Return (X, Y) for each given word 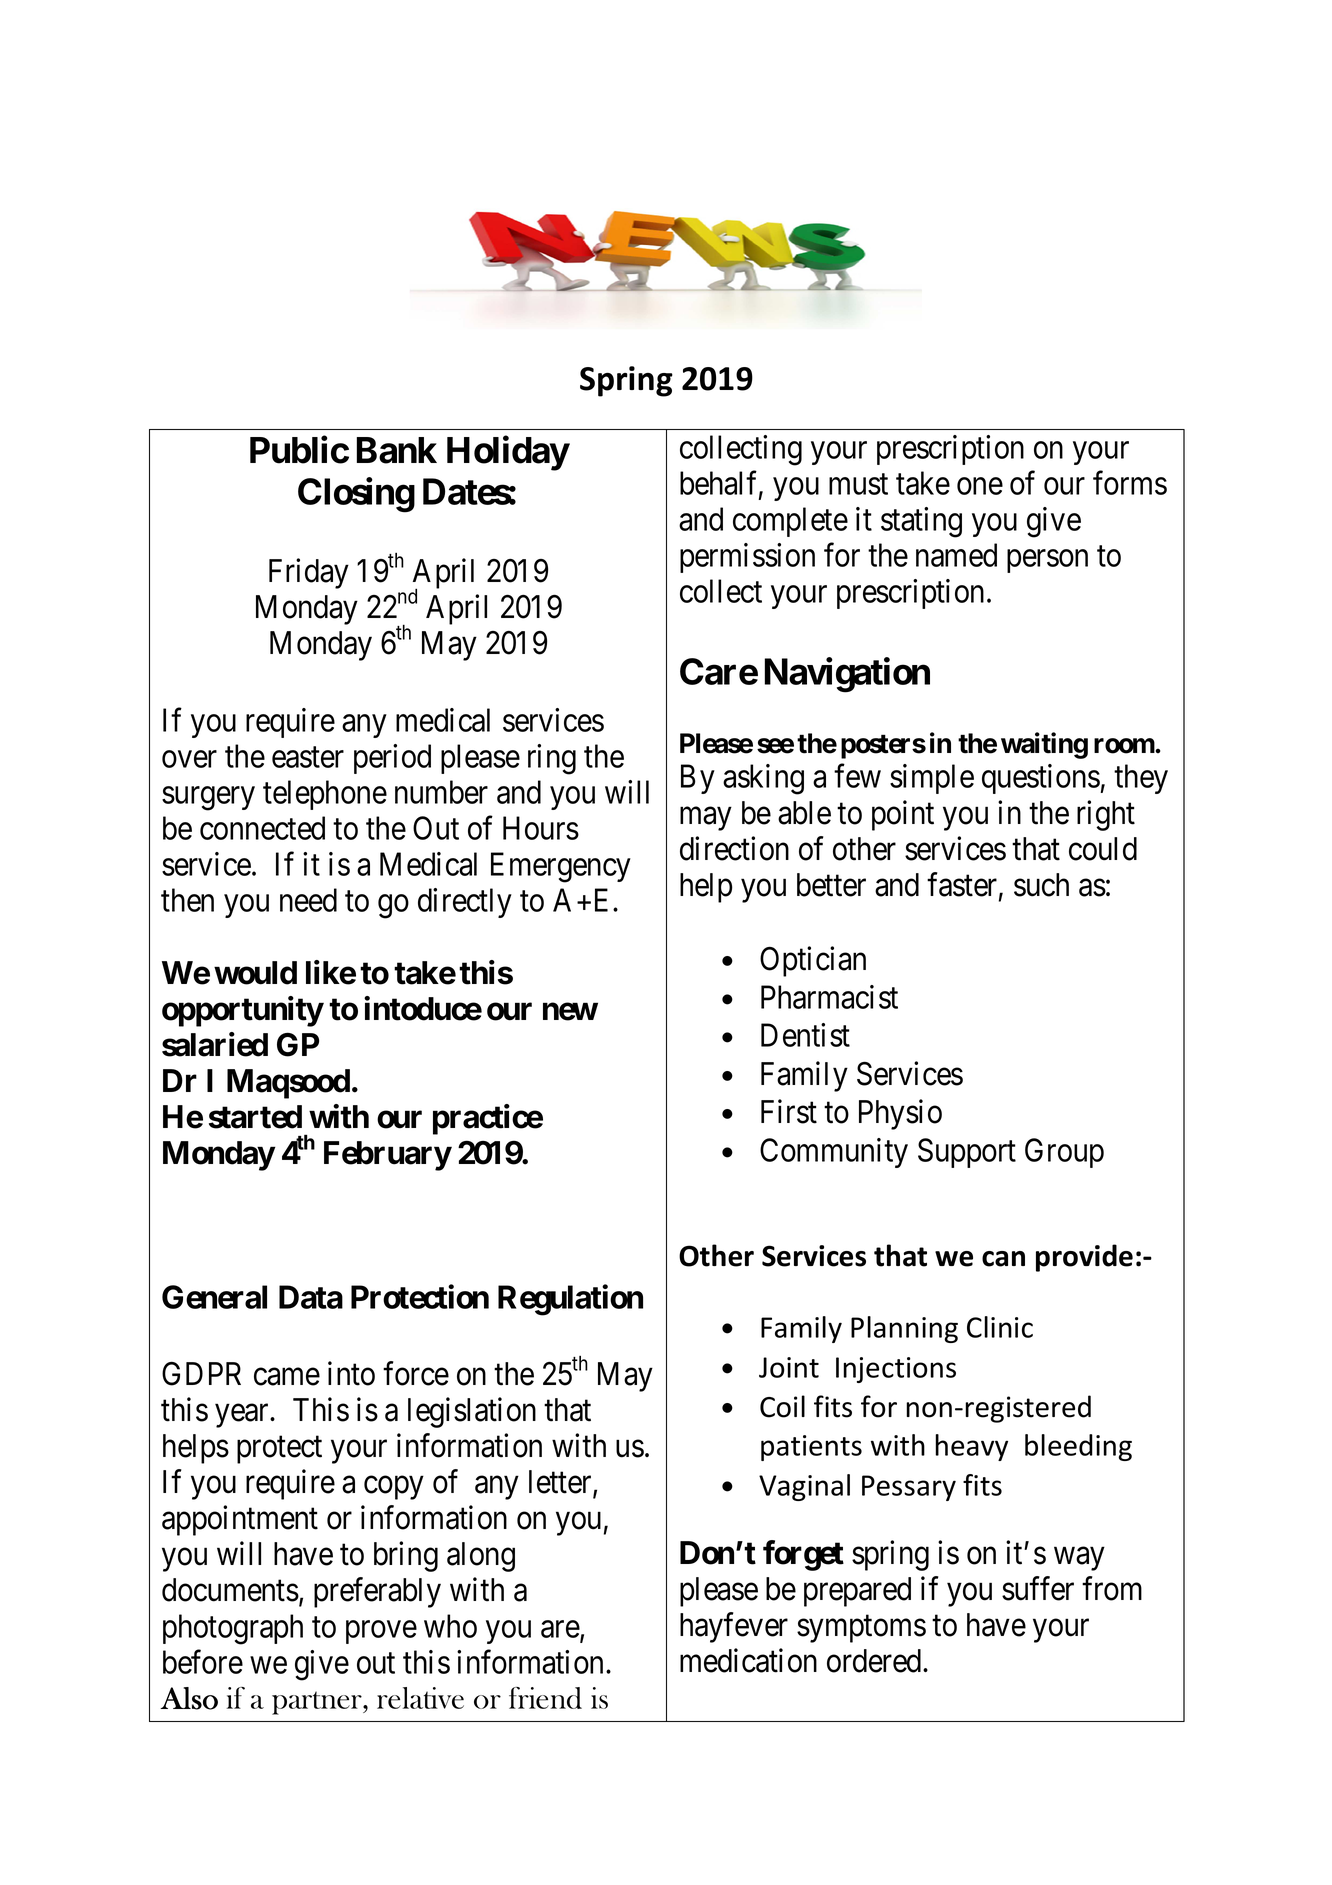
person (1047, 561)
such (1041, 885)
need (308, 900)
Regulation (570, 1300)
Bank (397, 450)
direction (734, 848)
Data (311, 1297)
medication (748, 1660)
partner (318, 1703)
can (1003, 1259)
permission (747, 558)
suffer (1038, 1588)
